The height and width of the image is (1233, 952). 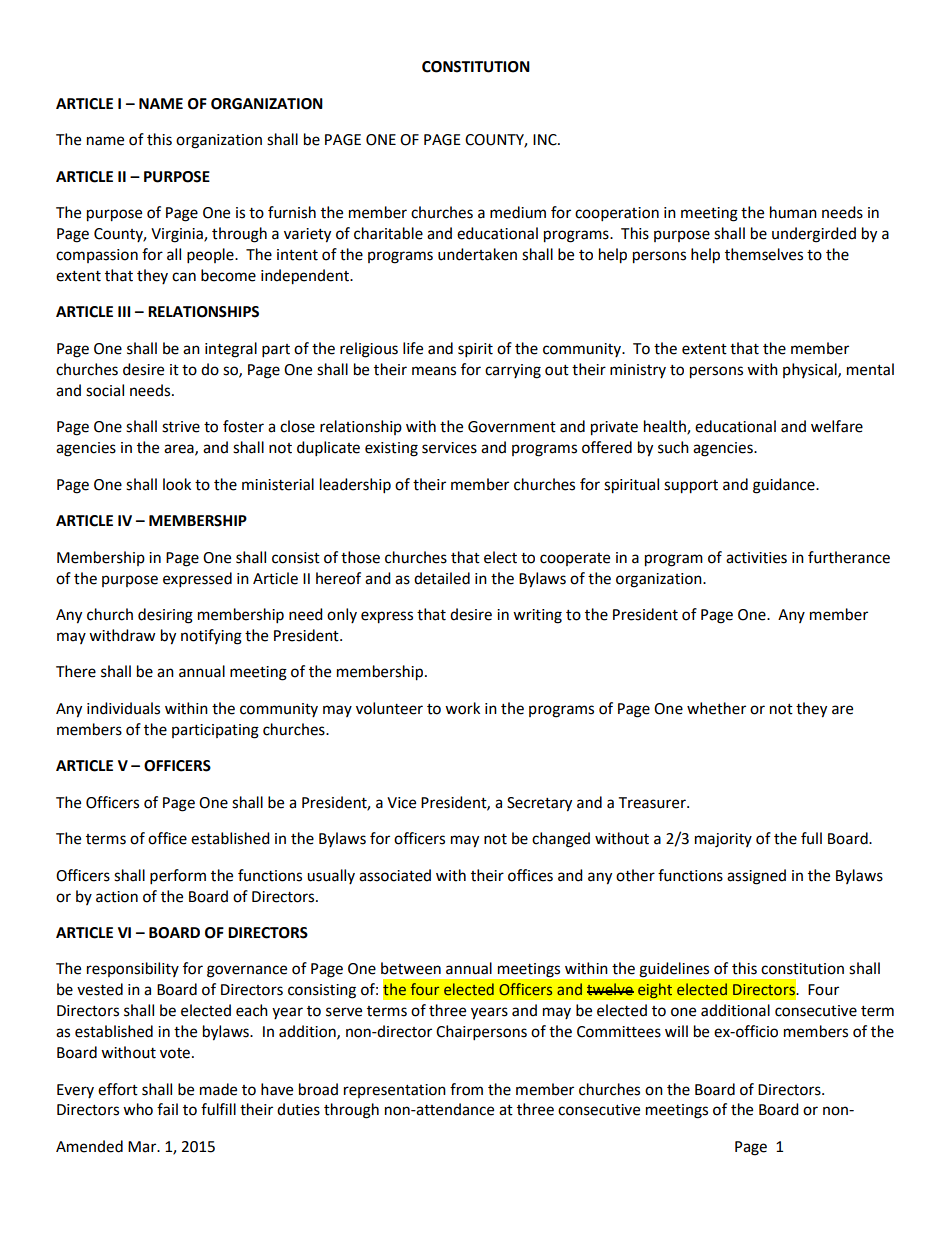 What do you see at coordinates (811, 838) in the image?
I see `full` at bounding box center [811, 838].
